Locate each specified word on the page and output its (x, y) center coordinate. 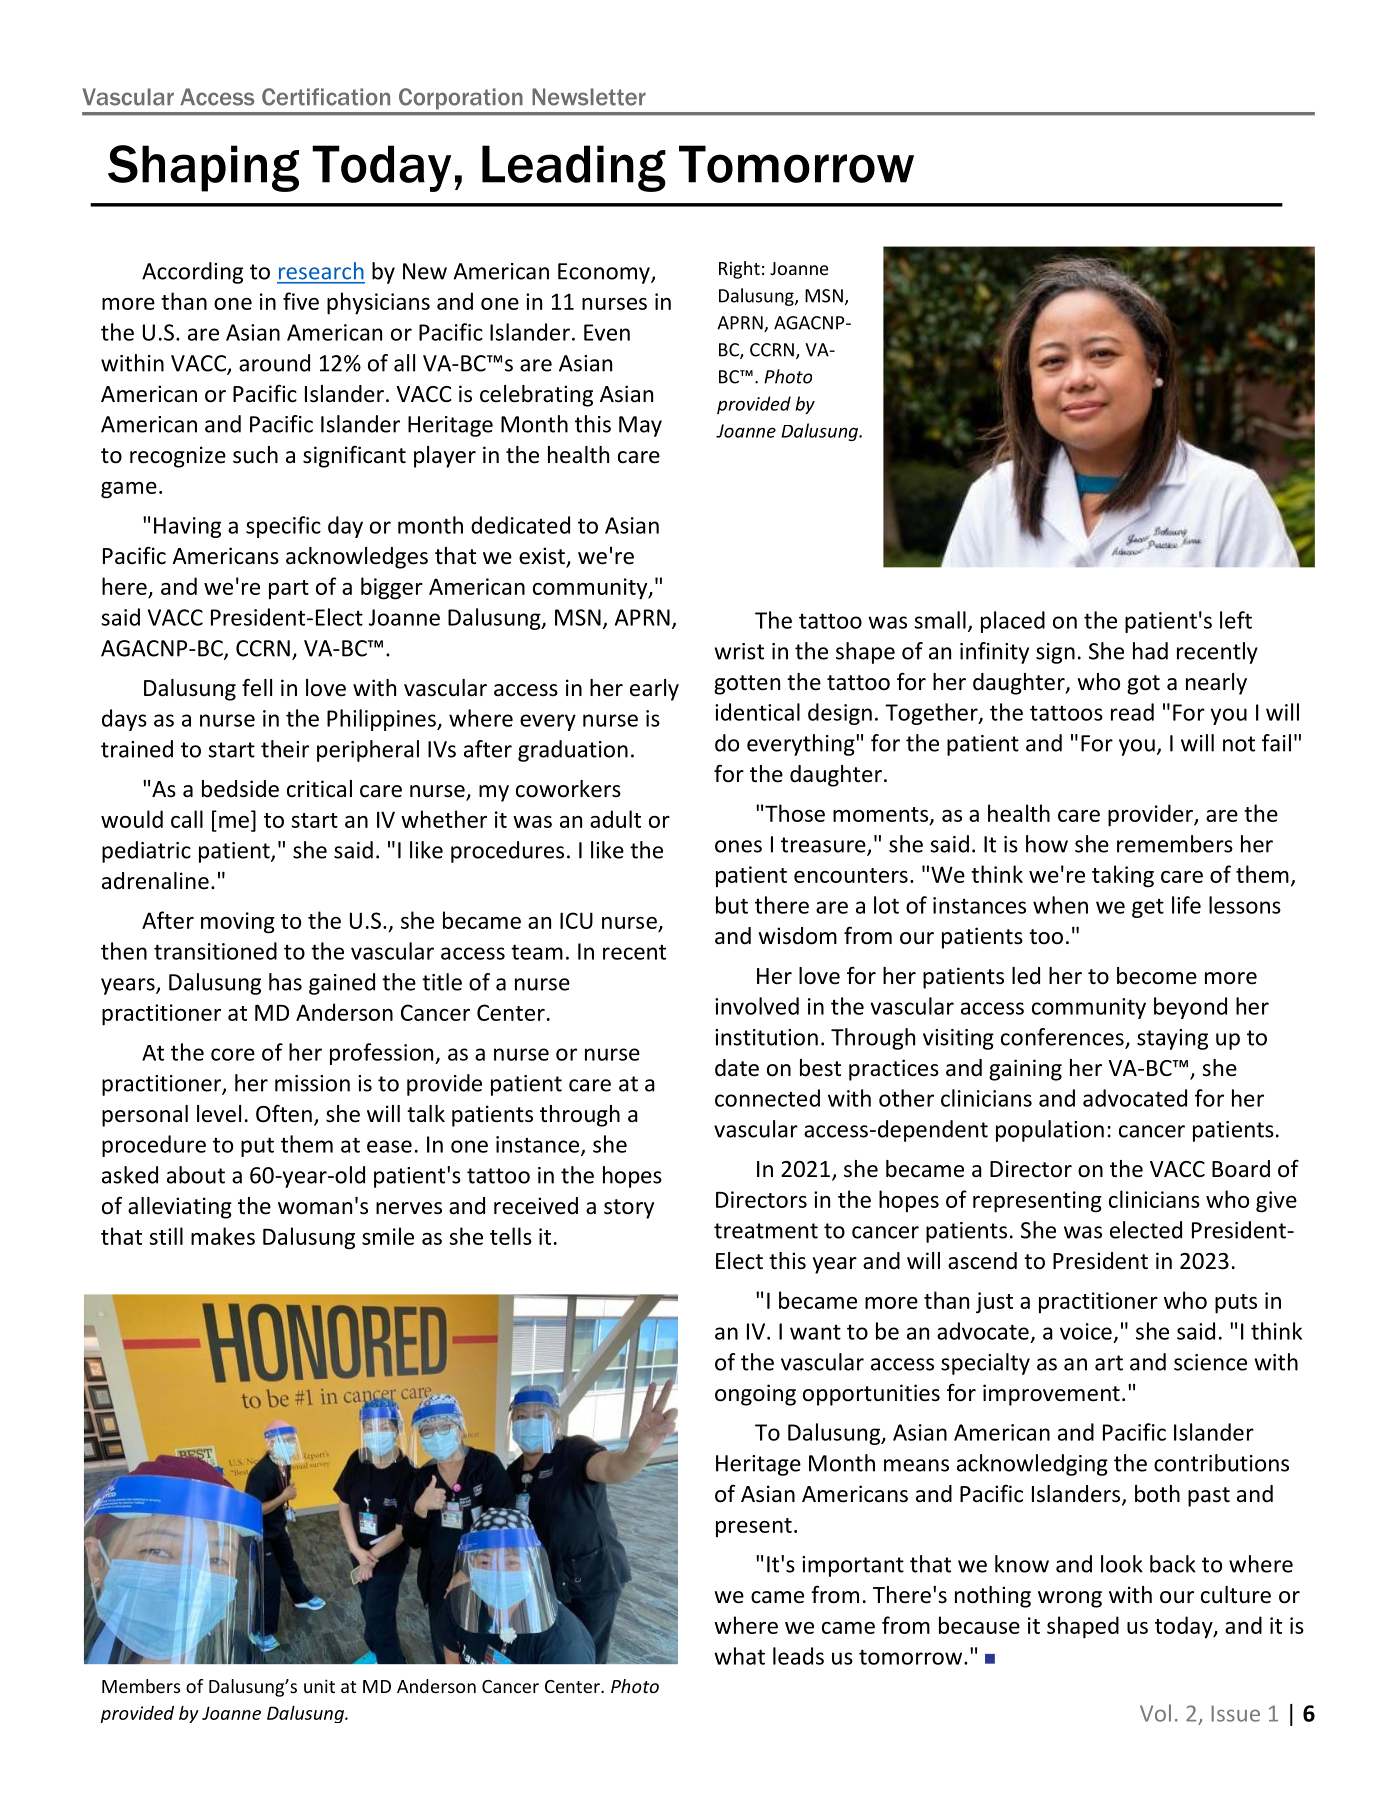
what (739, 1656)
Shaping (203, 168)
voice (1086, 1331)
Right (739, 270)
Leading (574, 168)
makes (223, 1236)
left (1236, 620)
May (640, 426)
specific (283, 527)
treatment (766, 1231)
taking (1123, 876)
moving (238, 923)
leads (798, 1656)
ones (738, 846)
